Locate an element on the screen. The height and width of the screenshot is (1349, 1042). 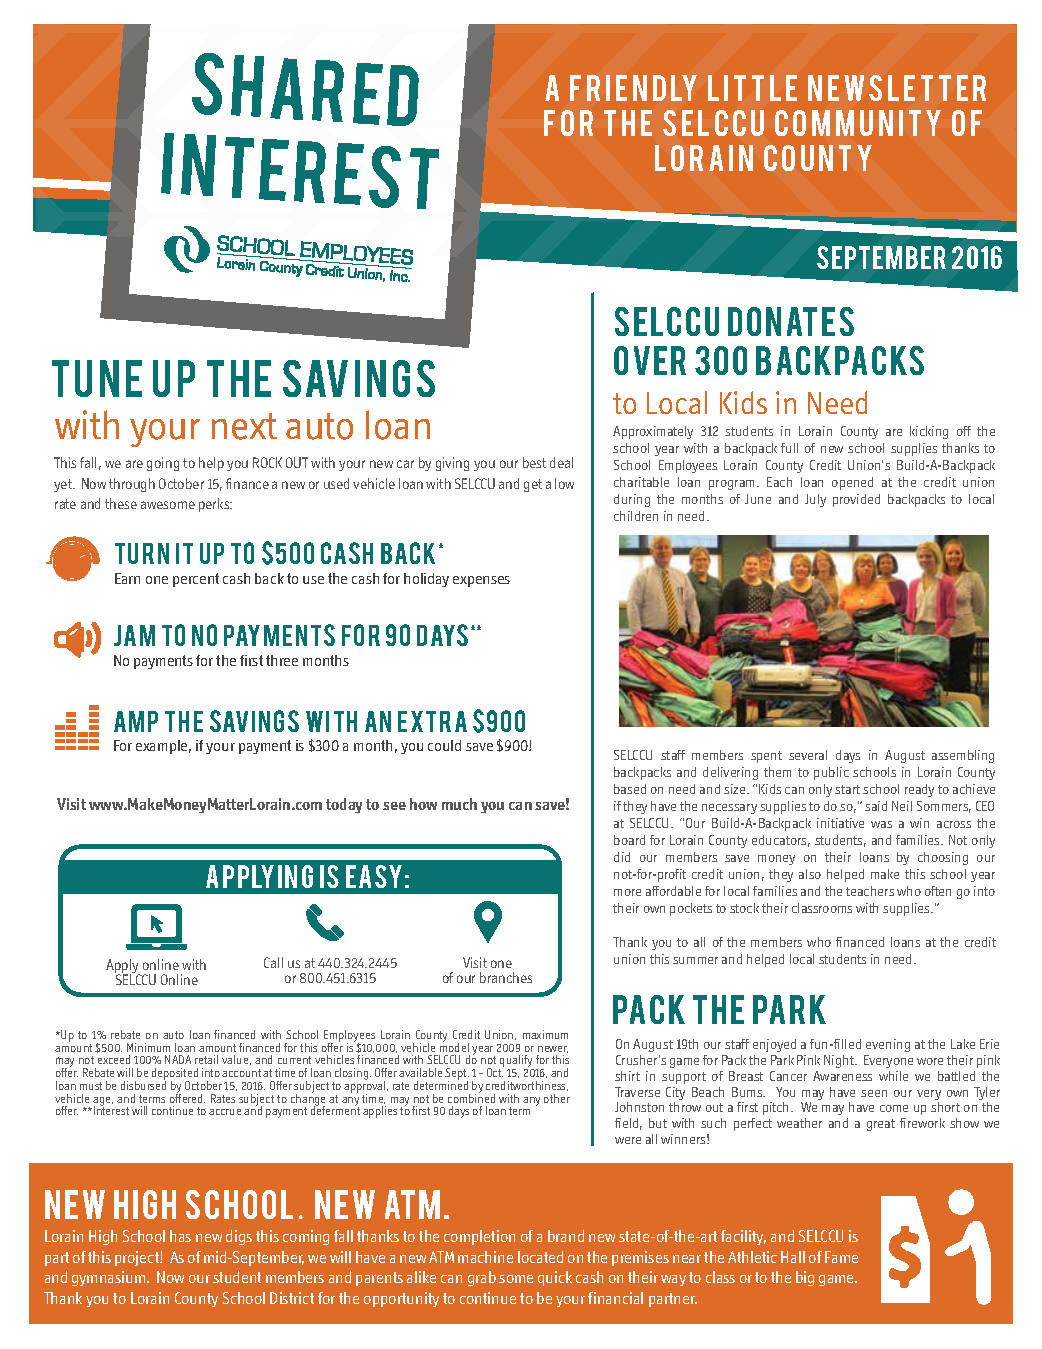
branches is located at coordinates (506, 977).
